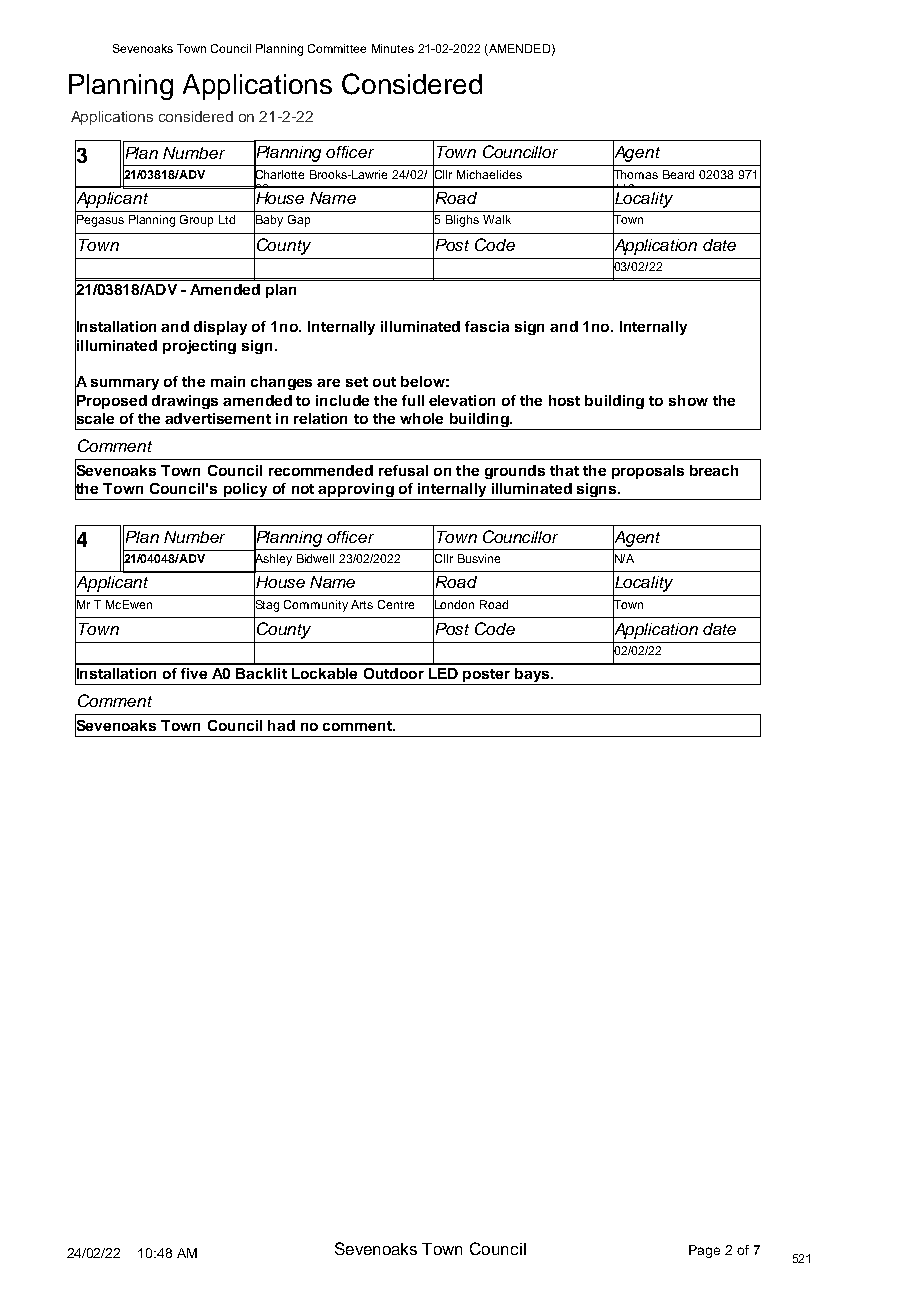 This screenshot has height=1308, width=924. What do you see at coordinates (281, 725) in the screenshot?
I see `had` at bounding box center [281, 725].
